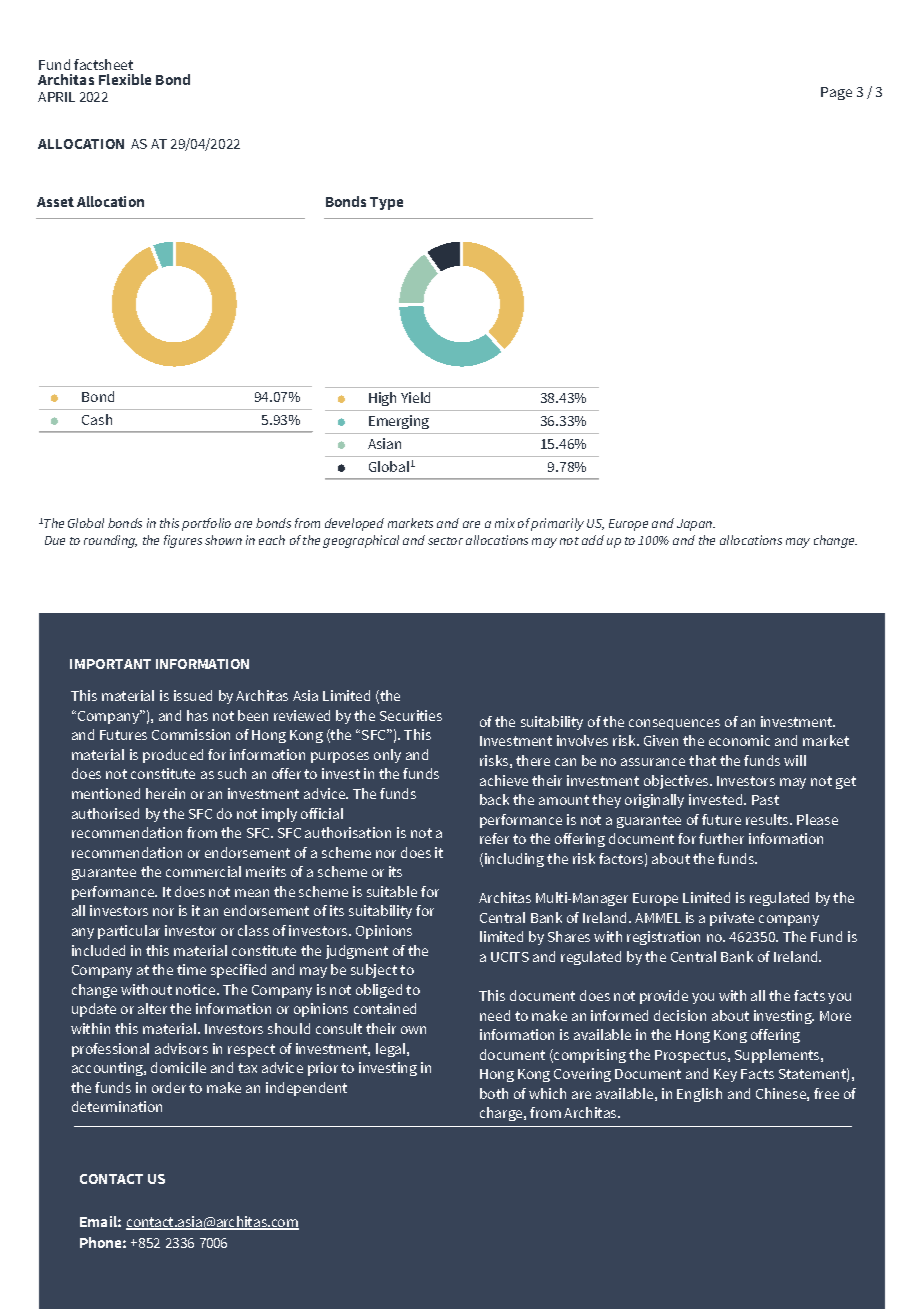  Describe the element at coordinates (193, 695) in the screenshot. I see `issued` at that location.
